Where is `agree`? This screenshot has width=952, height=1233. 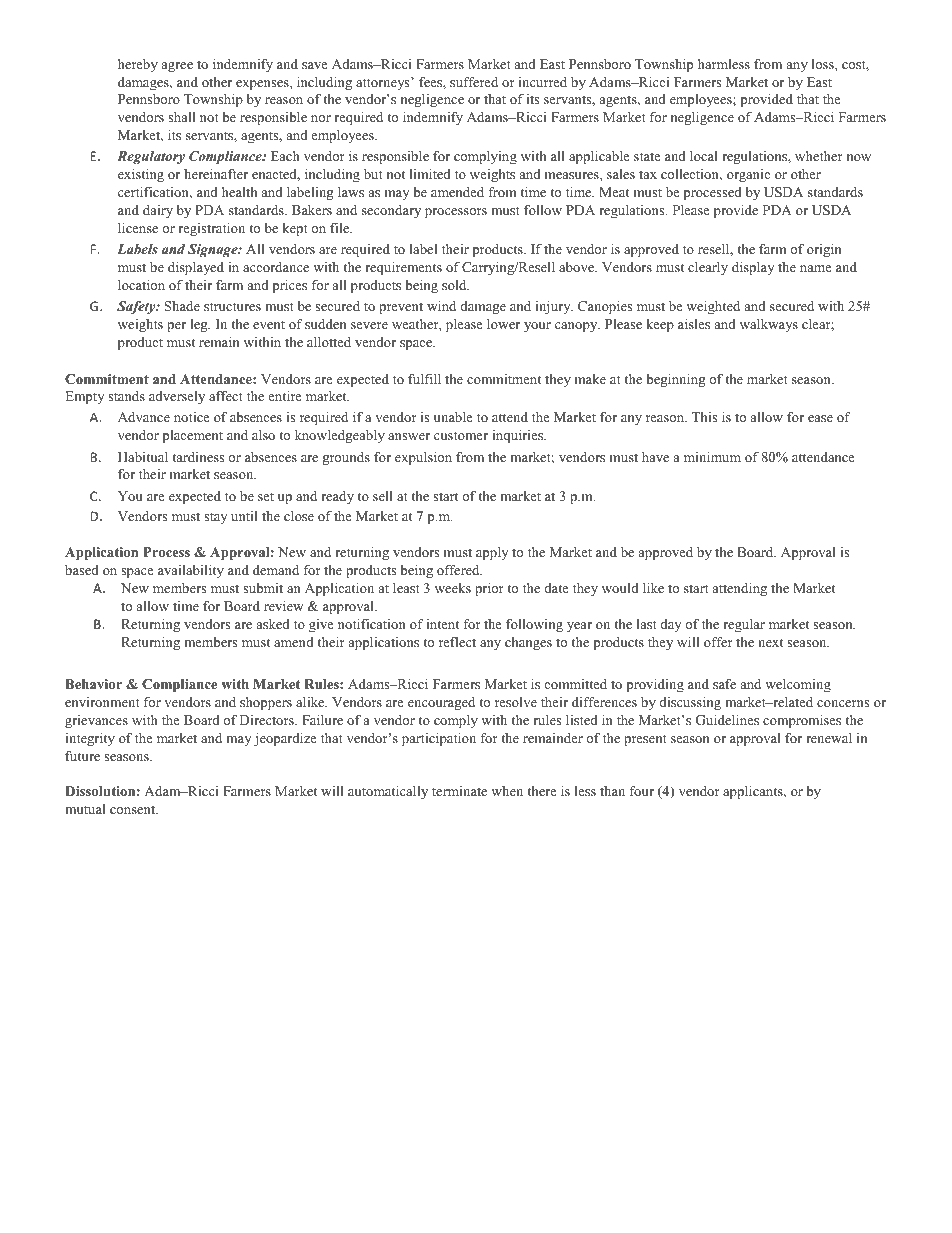 agree is located at coordinates (177, 67).
